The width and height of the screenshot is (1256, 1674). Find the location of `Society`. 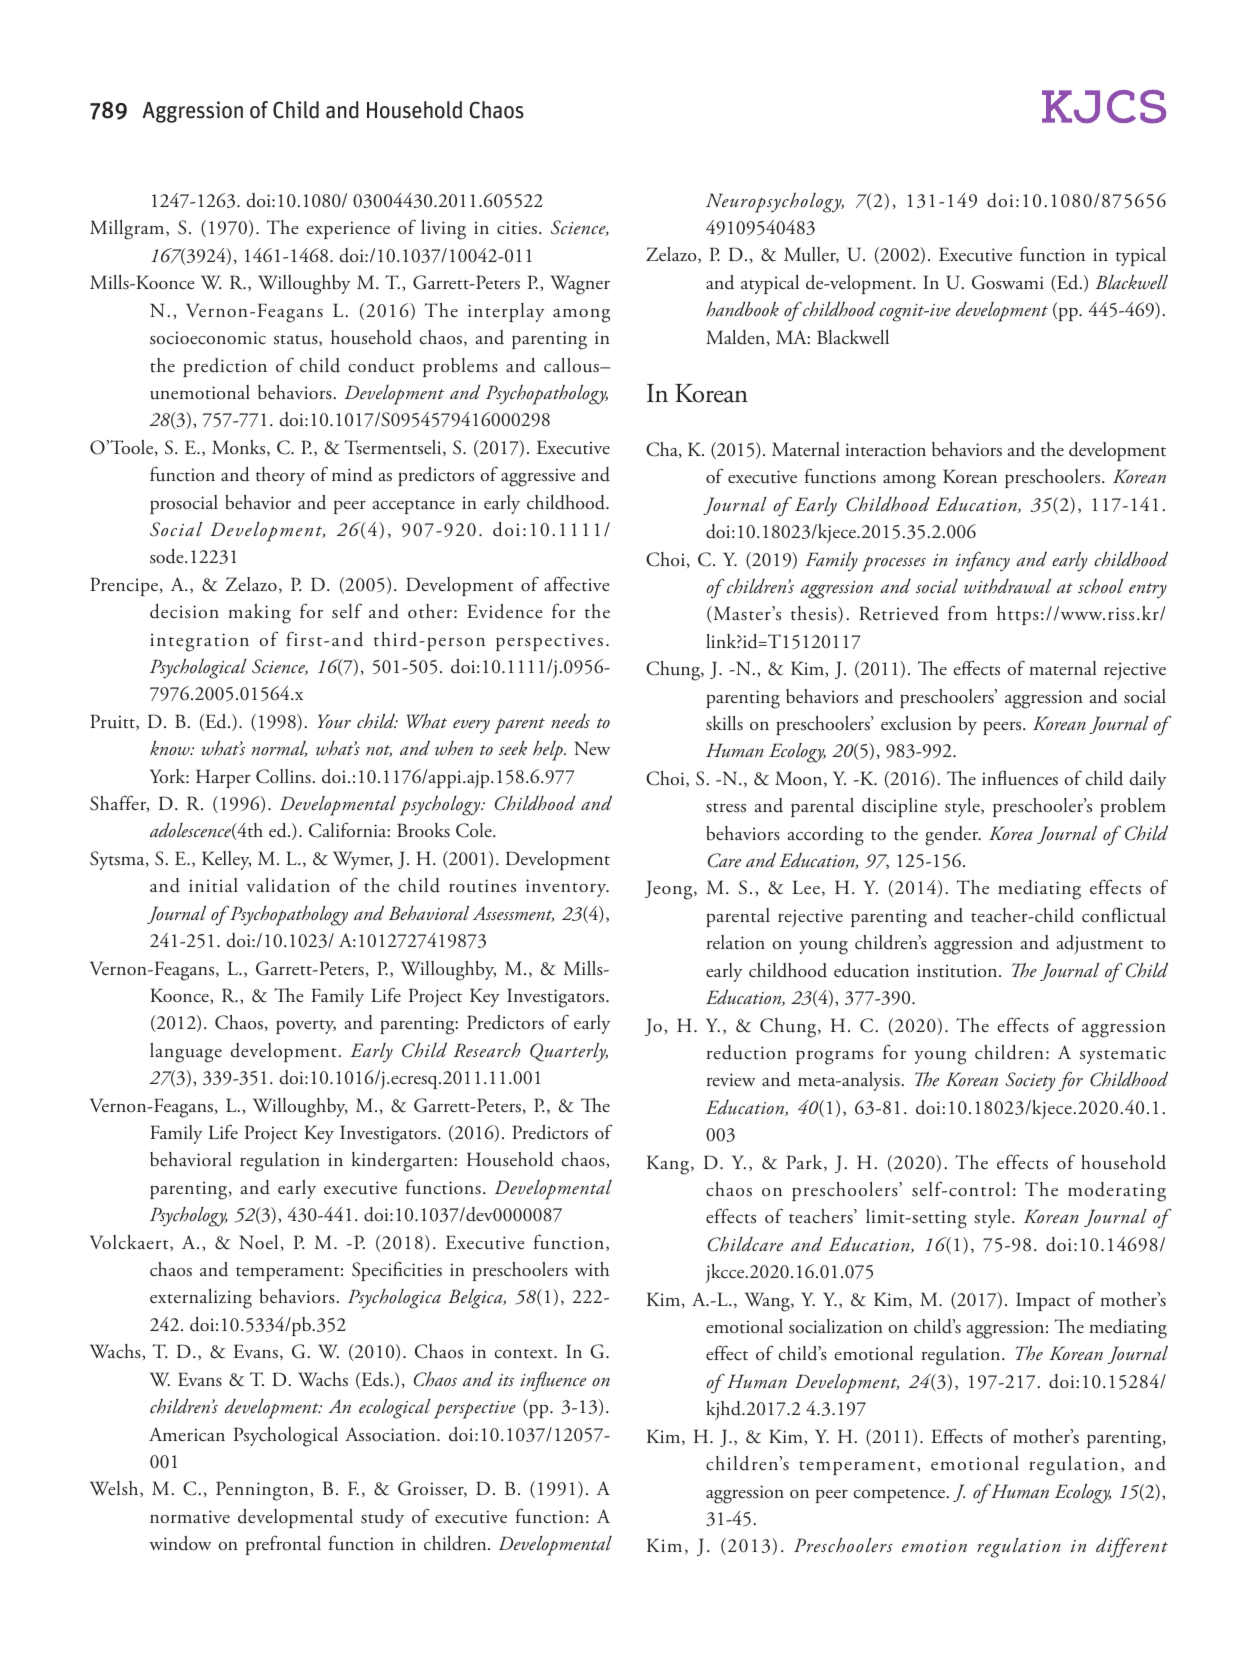

Society is located at coordinates (1030, 1082).
